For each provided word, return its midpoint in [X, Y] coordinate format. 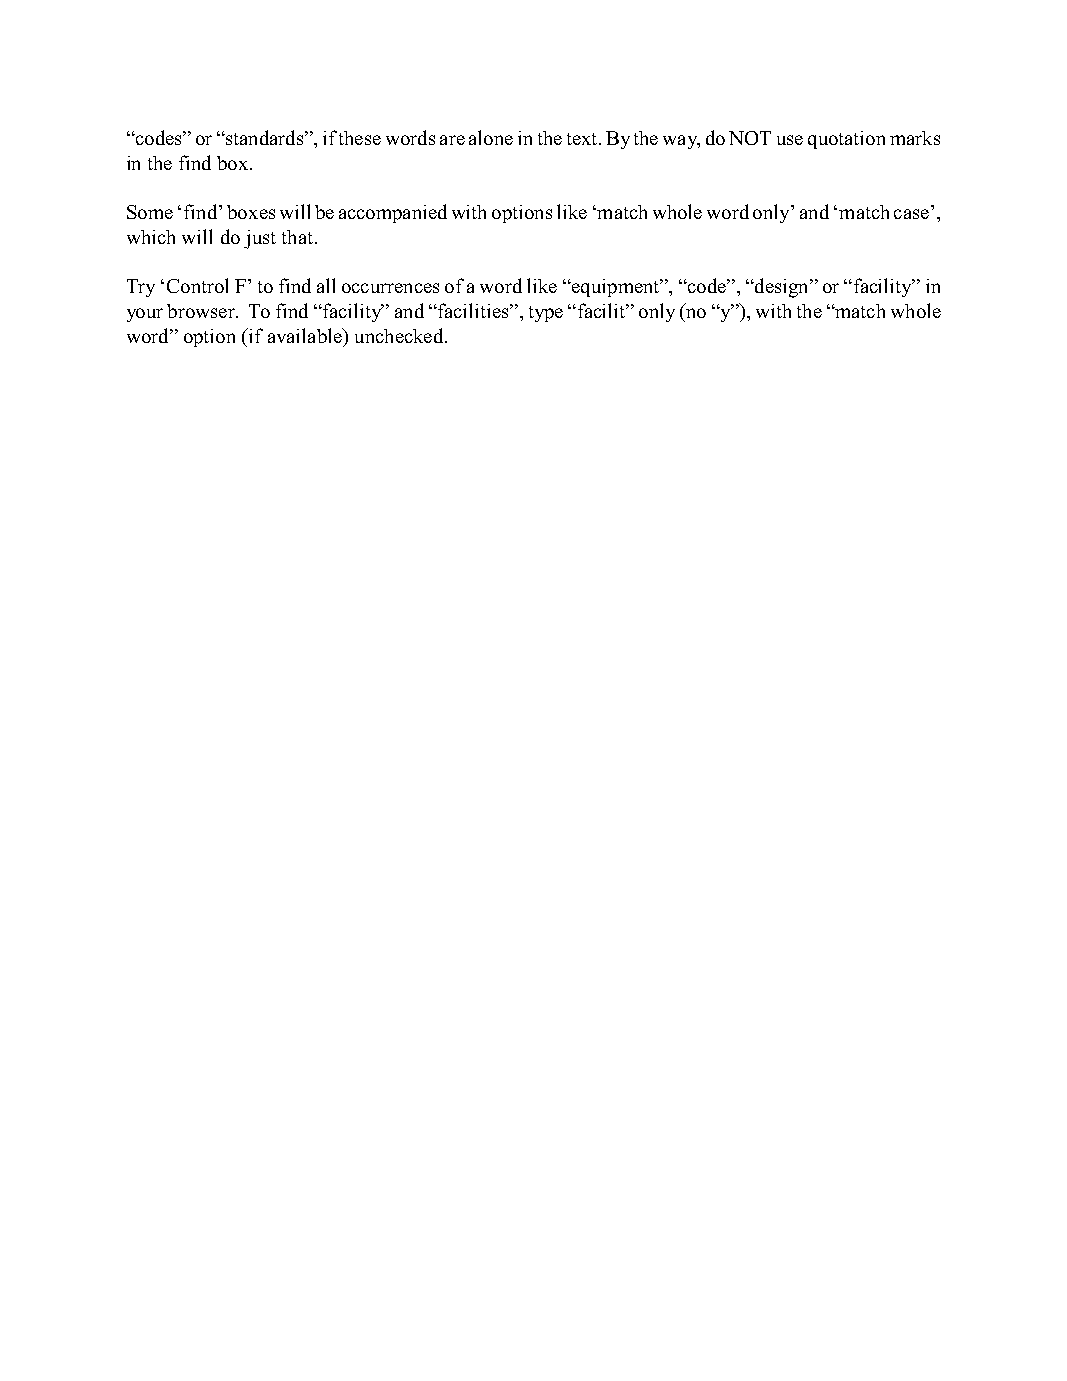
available [306, 335]
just [260, 239]
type [546, 314]
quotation [846, 140]
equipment [615, 288]
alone [491, 137]
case [911, 214]
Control [197, 285]
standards [265, 137]
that [297, 237]
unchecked [400, 335]
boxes [251, 212]
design [781, 288]
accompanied [393, 213]
